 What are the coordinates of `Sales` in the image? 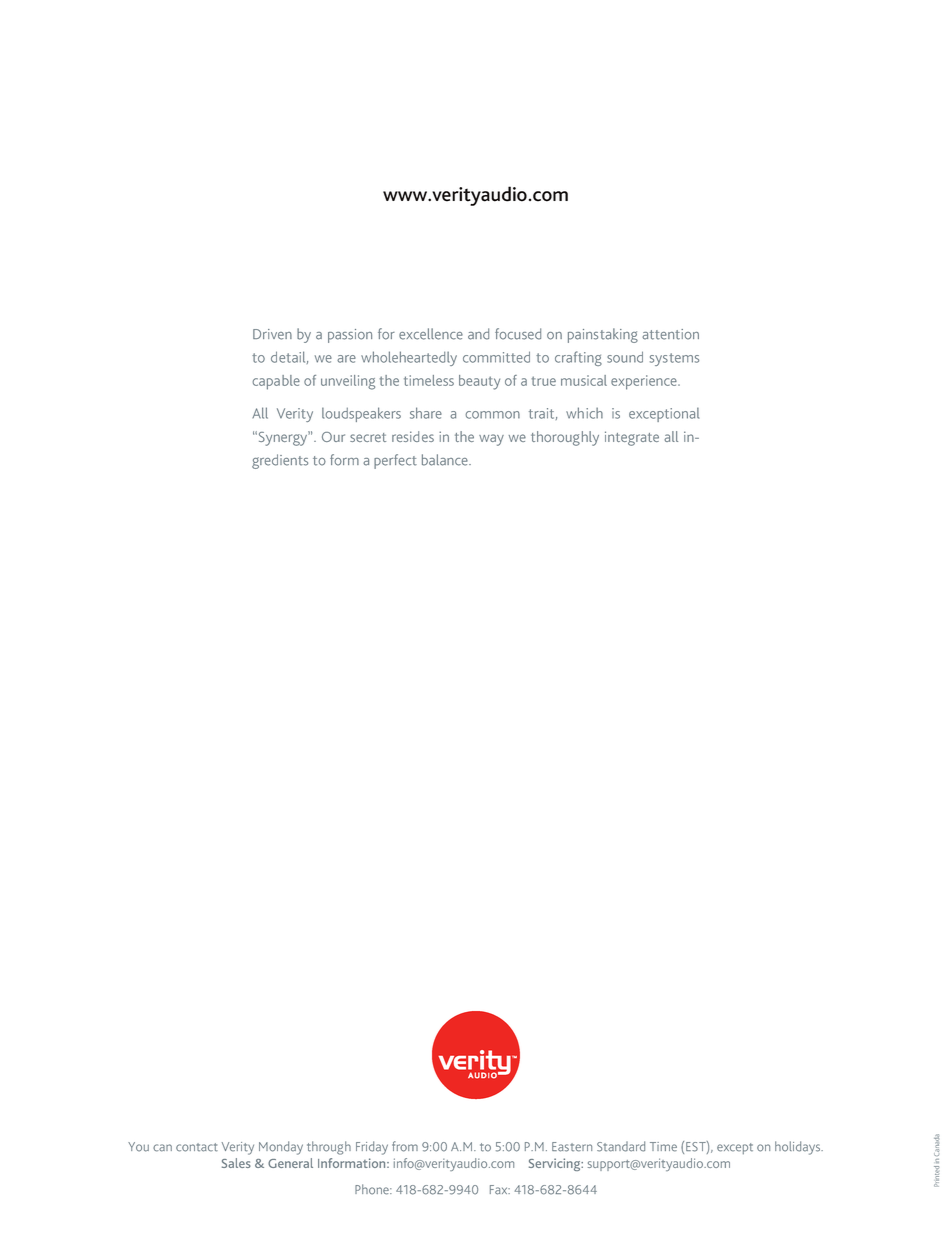 It's located at (236, 1163).
